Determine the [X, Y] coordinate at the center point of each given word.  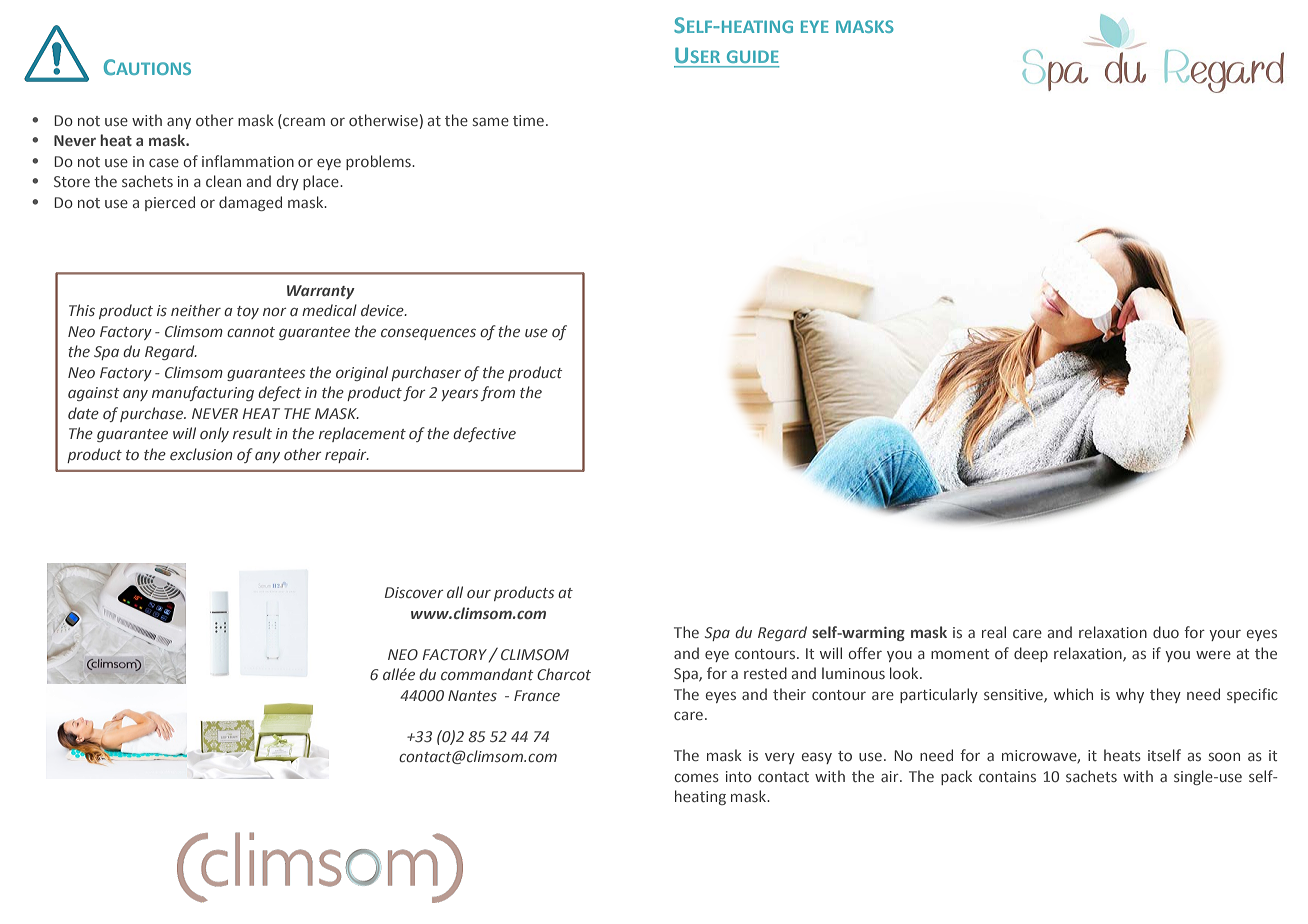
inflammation [248, 161]
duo [1166, 632]
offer [865, 653]
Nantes [472, 695]
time [530, 120]
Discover [414, 592]
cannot [251, 332]
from [497, 393]
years [459, 395]
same [491, 121]
